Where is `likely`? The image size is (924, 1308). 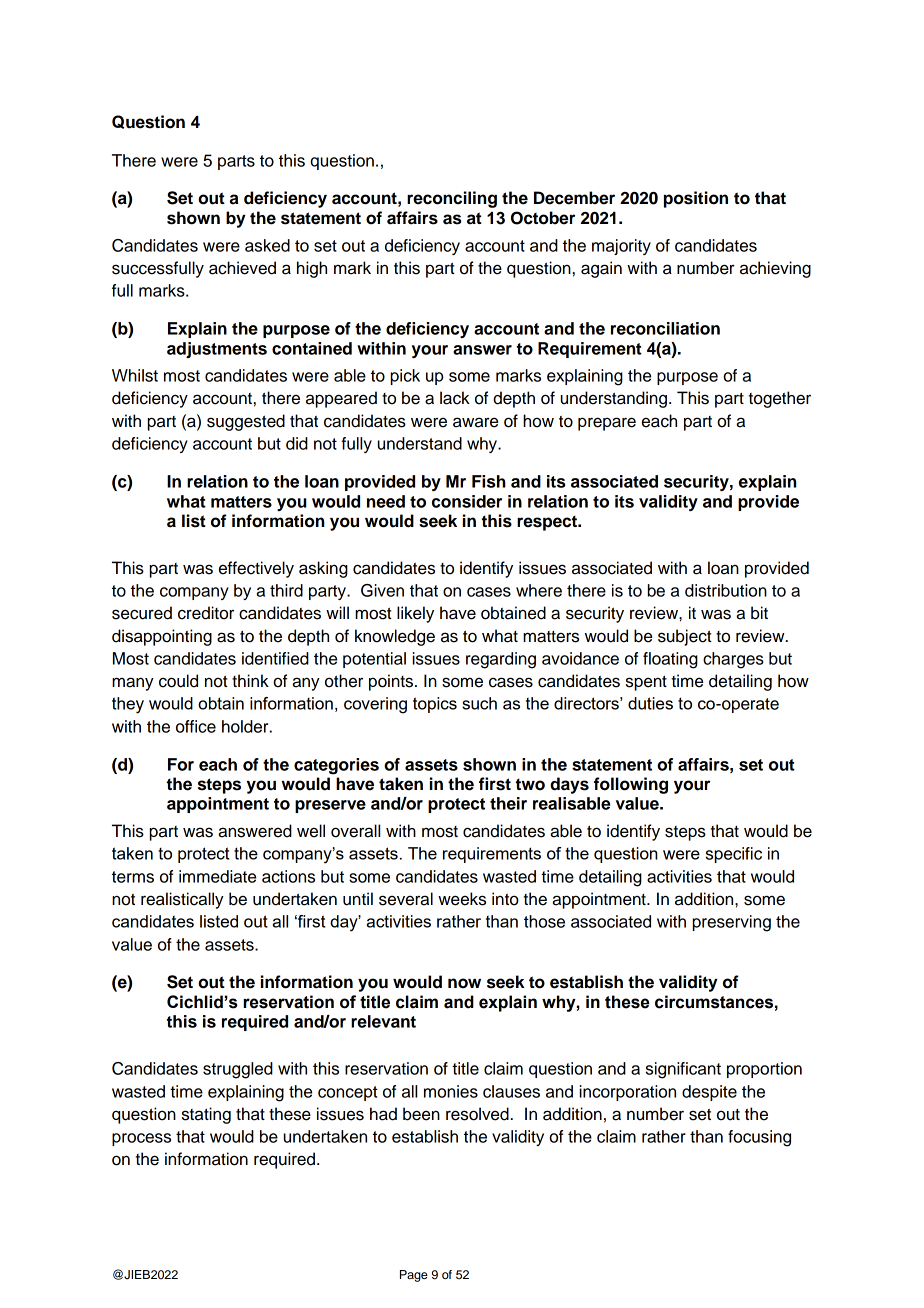 likely is located at coordinates (415, 614).
